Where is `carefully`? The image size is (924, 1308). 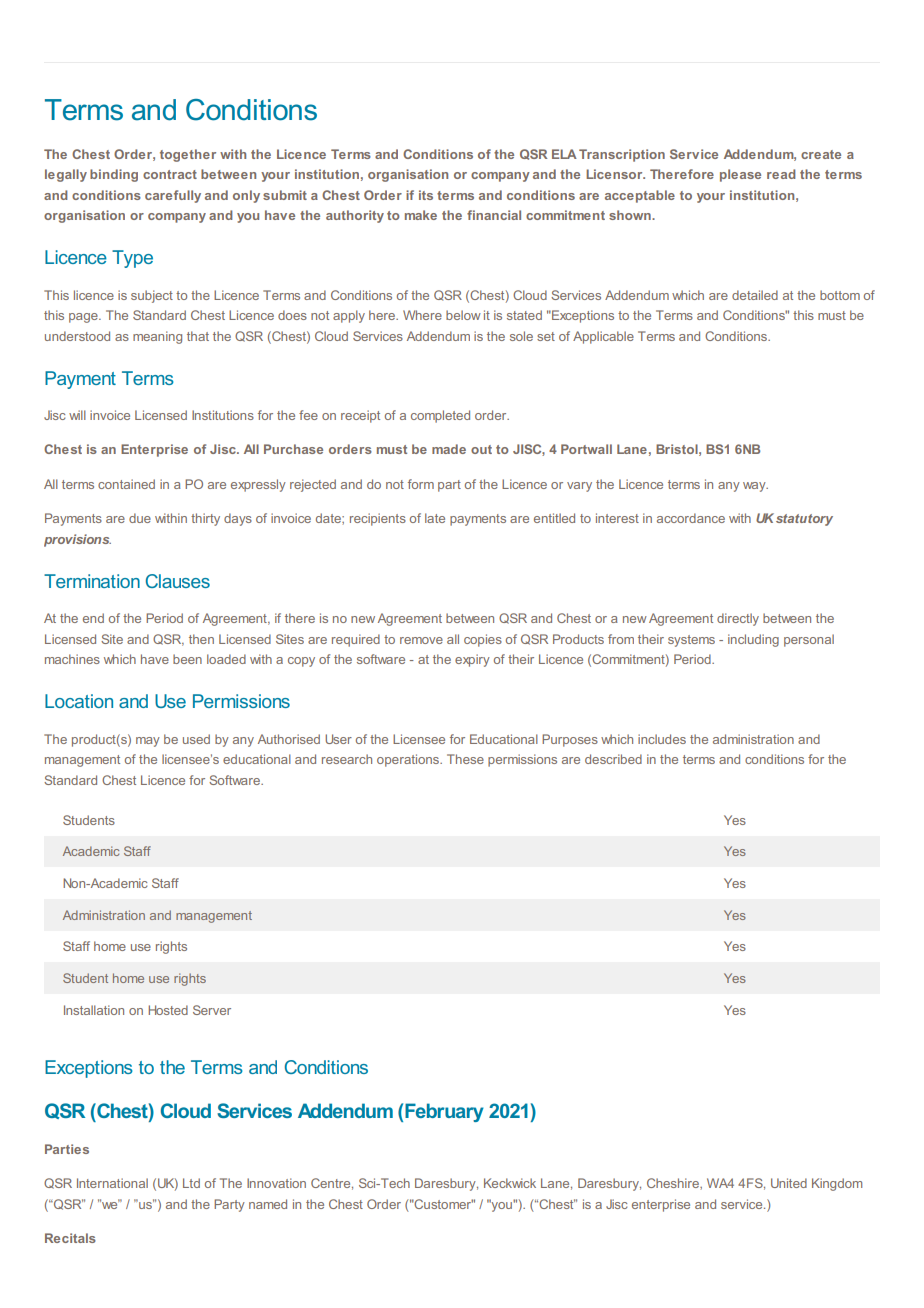
carefully is located at coordinates (173, 196).
